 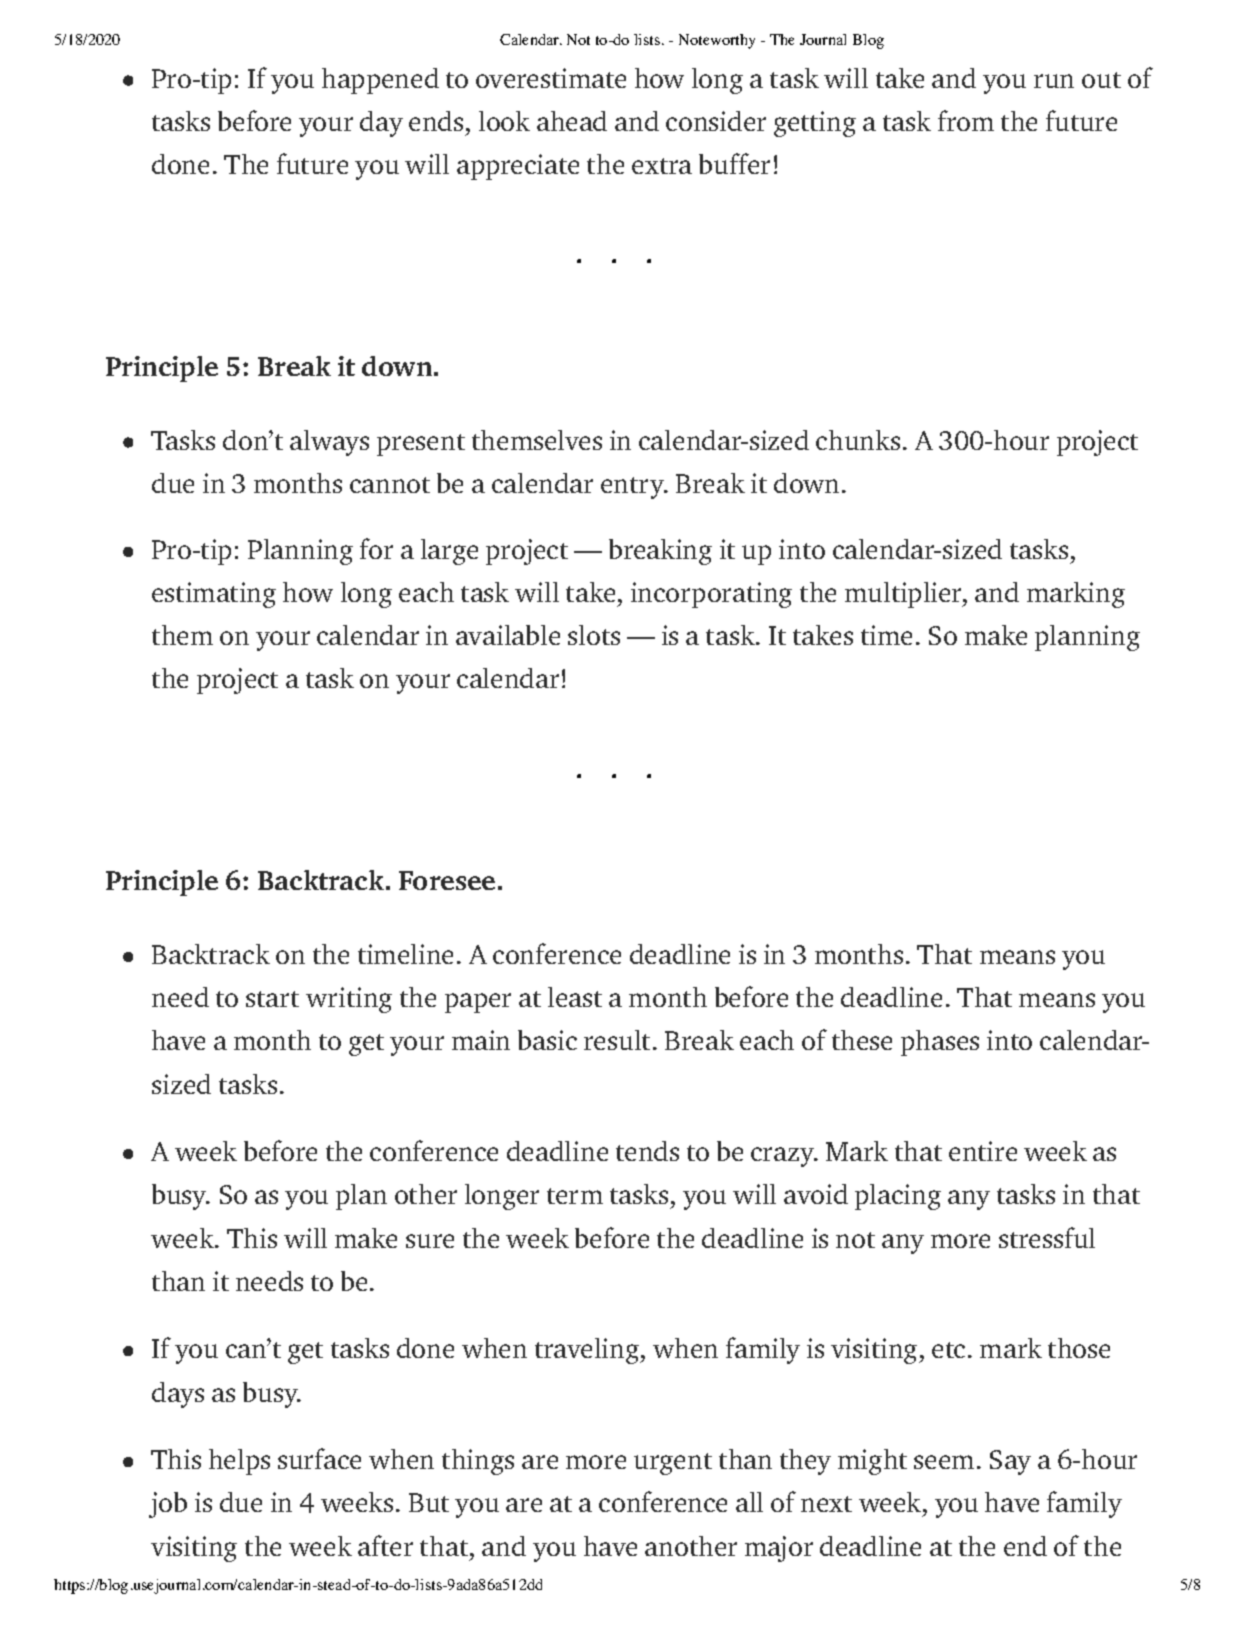 What do you see at coordinates (239, 1462) in the screenshot?
I see `helps` at bounding box center [239, 1462].
